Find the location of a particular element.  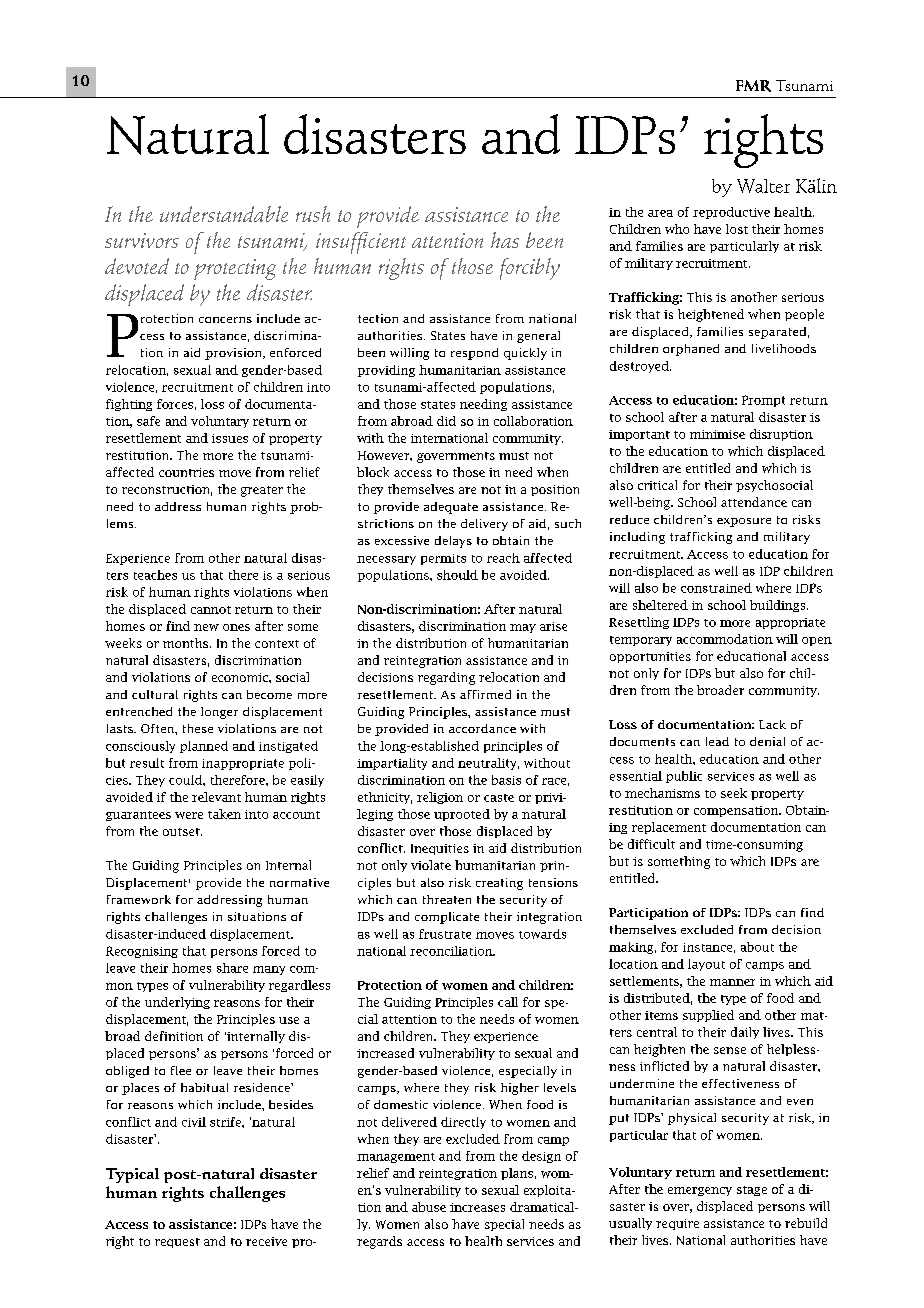

has is located at coordinates (505, 240).
